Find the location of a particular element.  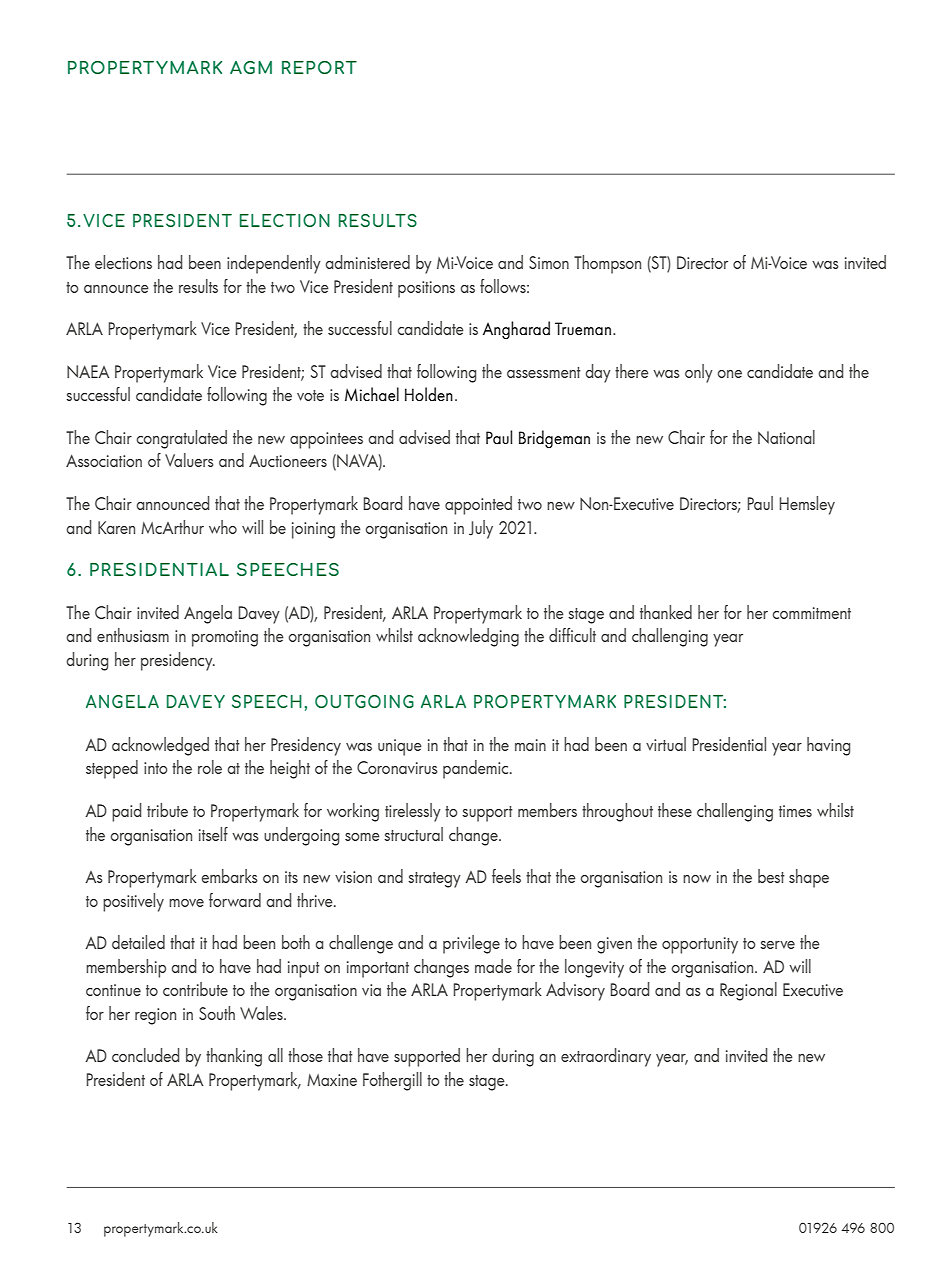

REPORT is located at coordinates (319, 67).
